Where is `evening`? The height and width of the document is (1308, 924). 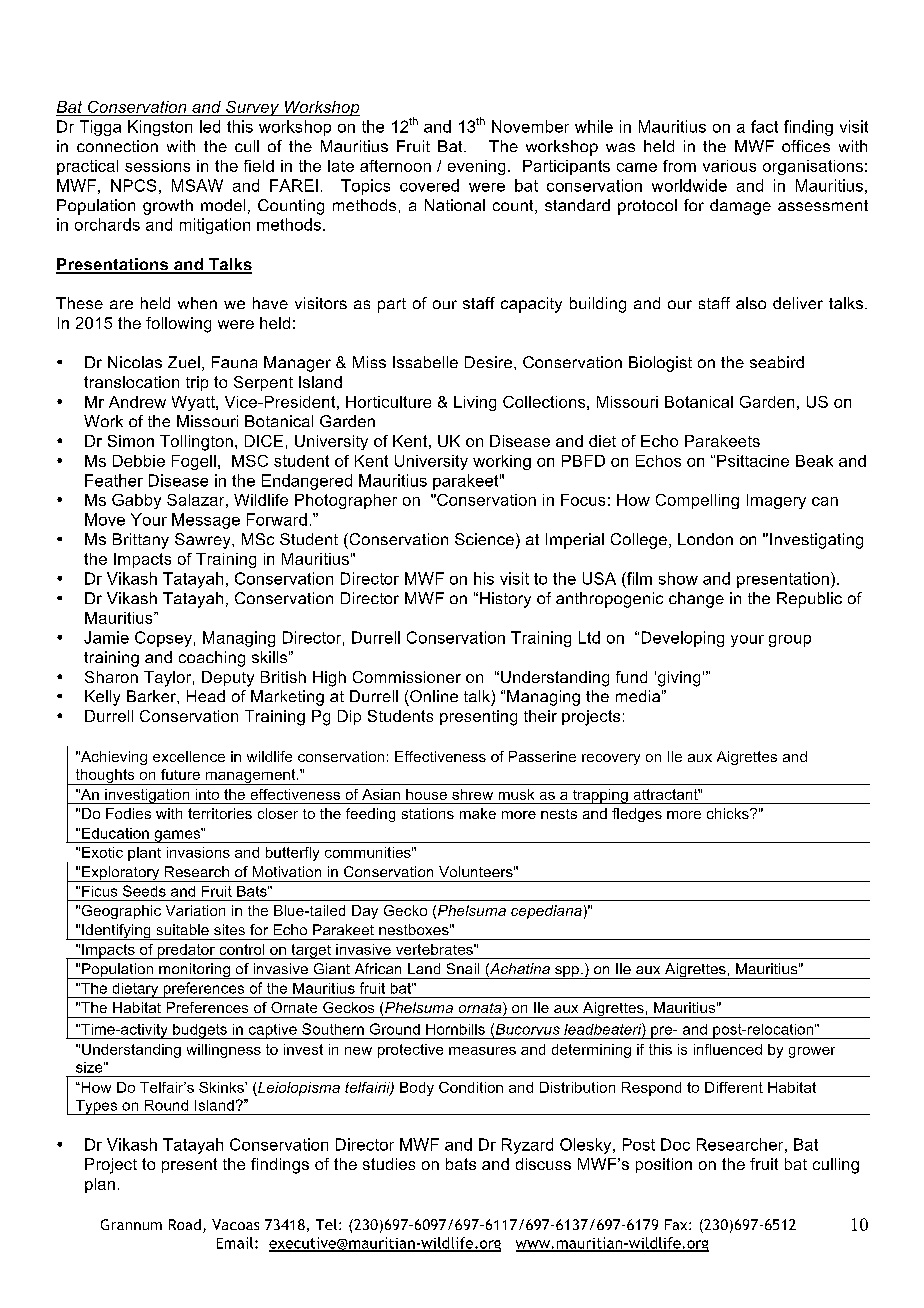
evening is located at coordinates (476, 167).
